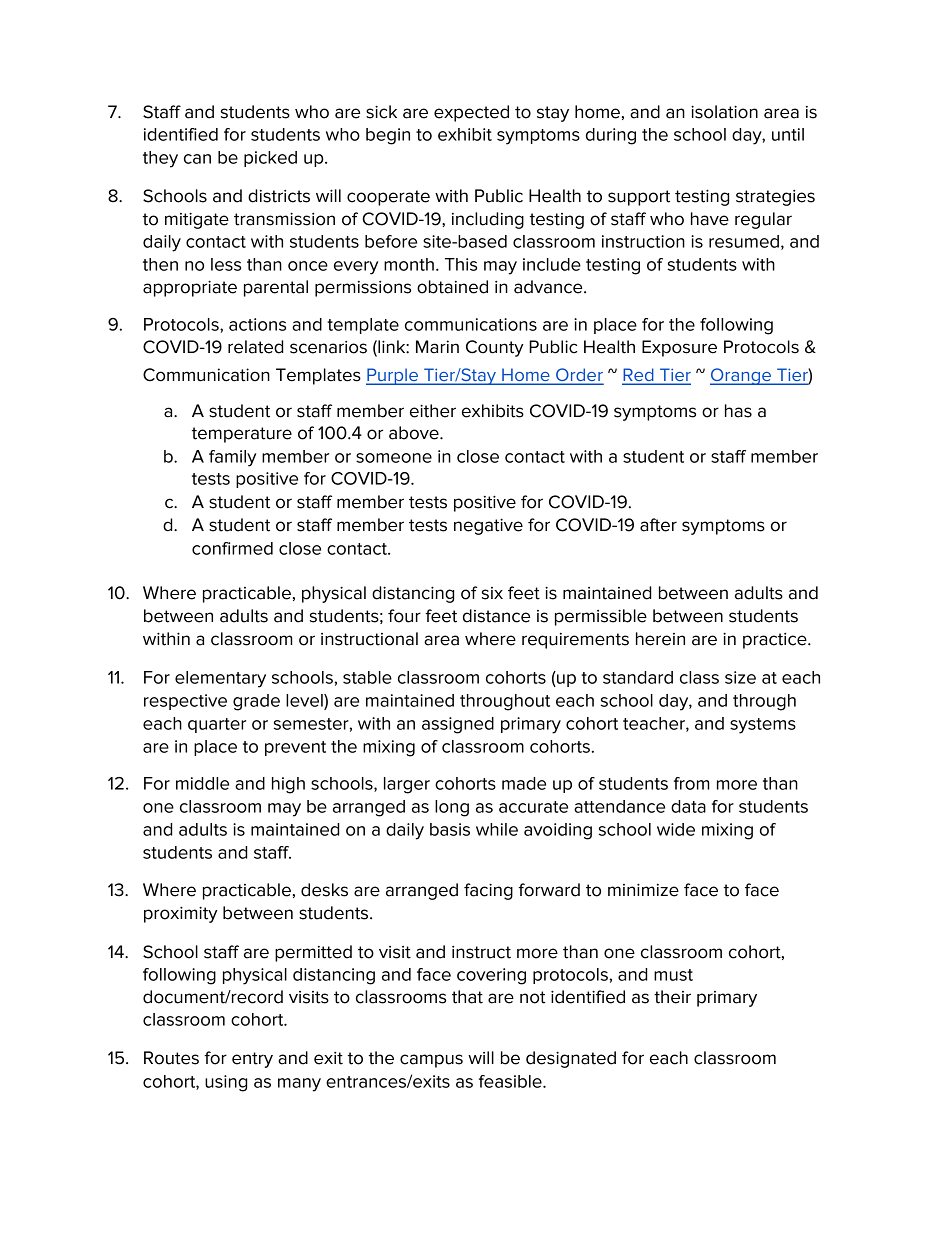 The width and height of the page is (952, 1233). What do you see at coordinates (431, 1061) in the page?
I see `campus` at bounding box center [431, 1061].
